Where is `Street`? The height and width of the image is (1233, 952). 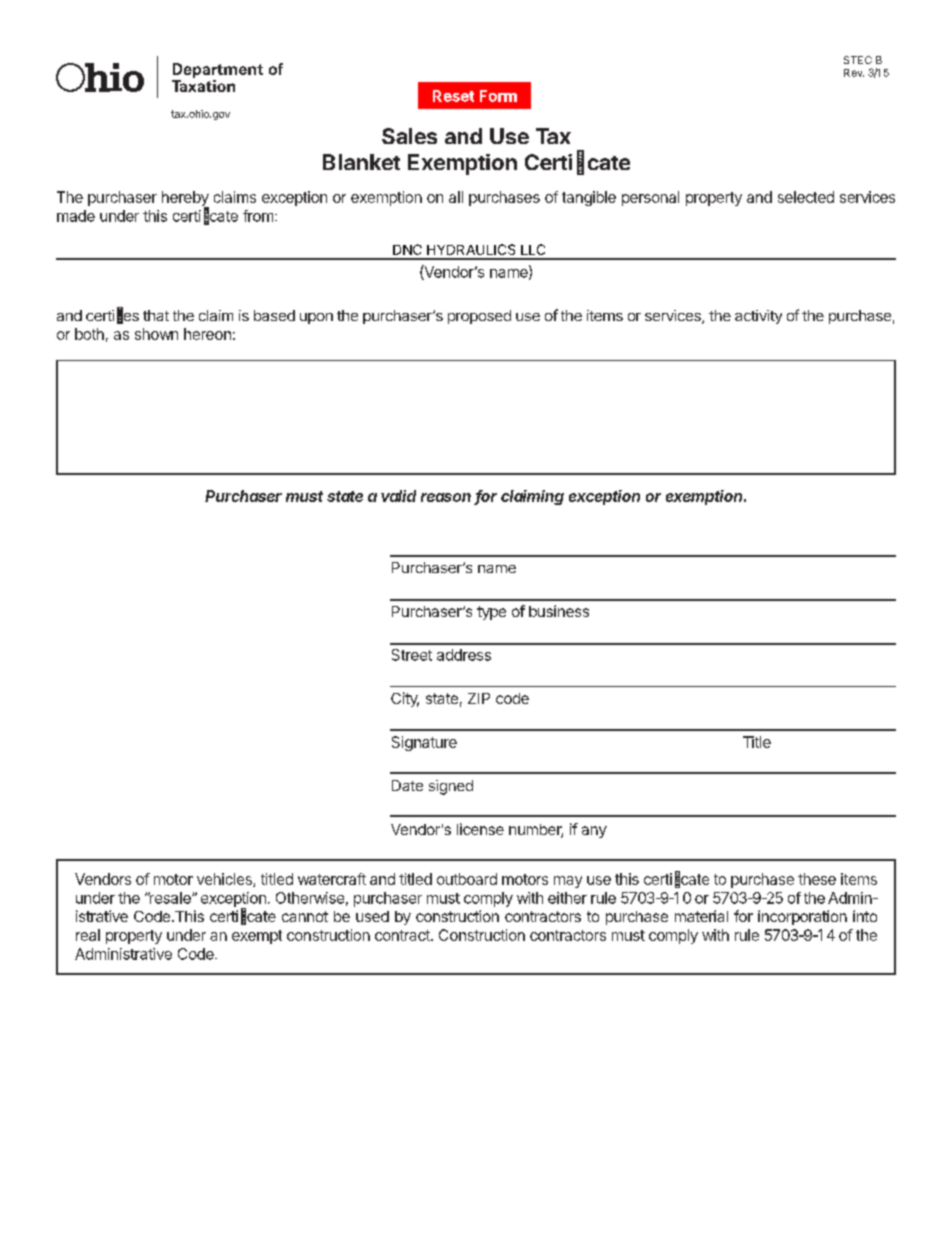
Street is located at coordinates (412, 655).
